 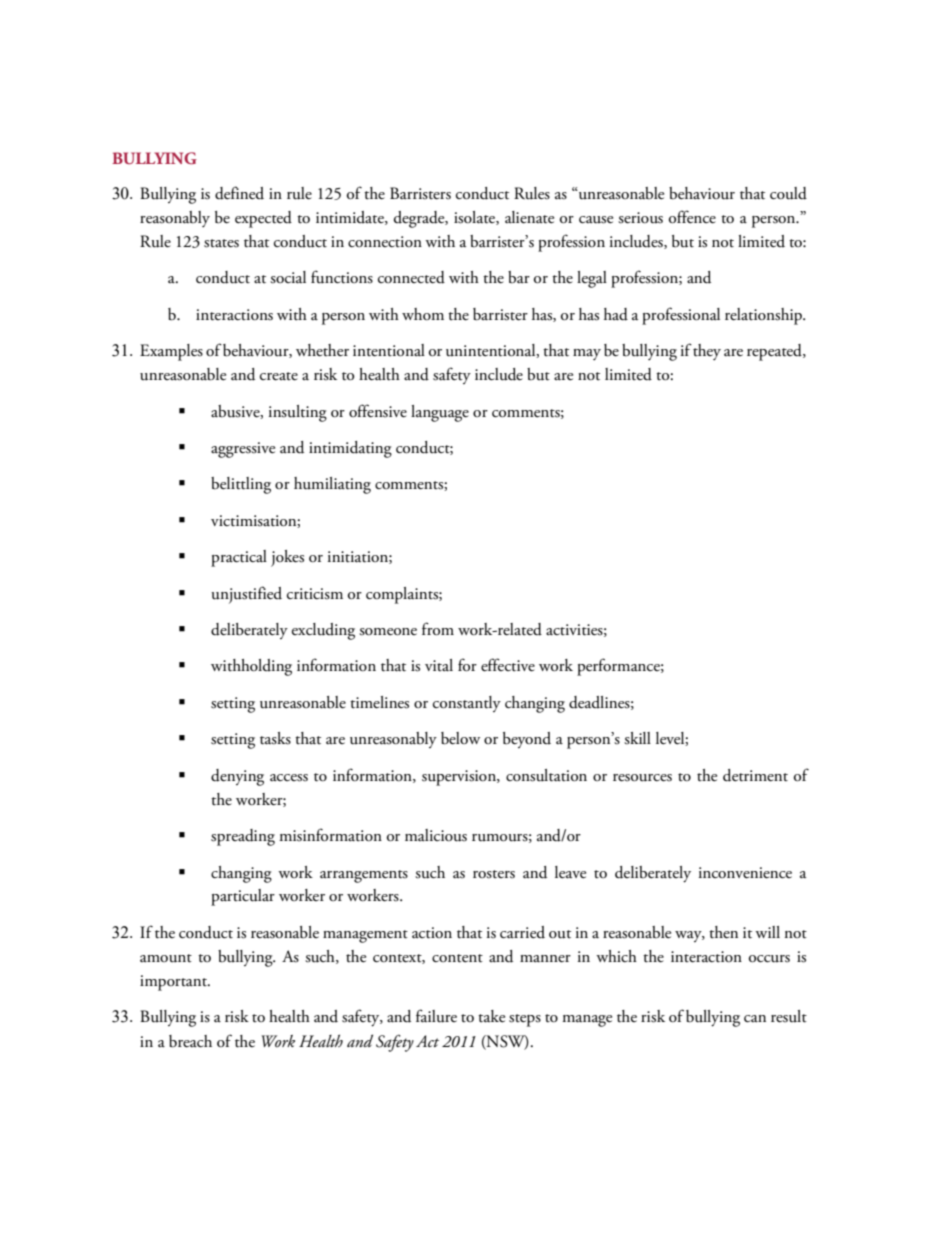 What do you see at coordinates (263, 219) in the screenshot?
I see `expected` at bounding box center [263, 219].
